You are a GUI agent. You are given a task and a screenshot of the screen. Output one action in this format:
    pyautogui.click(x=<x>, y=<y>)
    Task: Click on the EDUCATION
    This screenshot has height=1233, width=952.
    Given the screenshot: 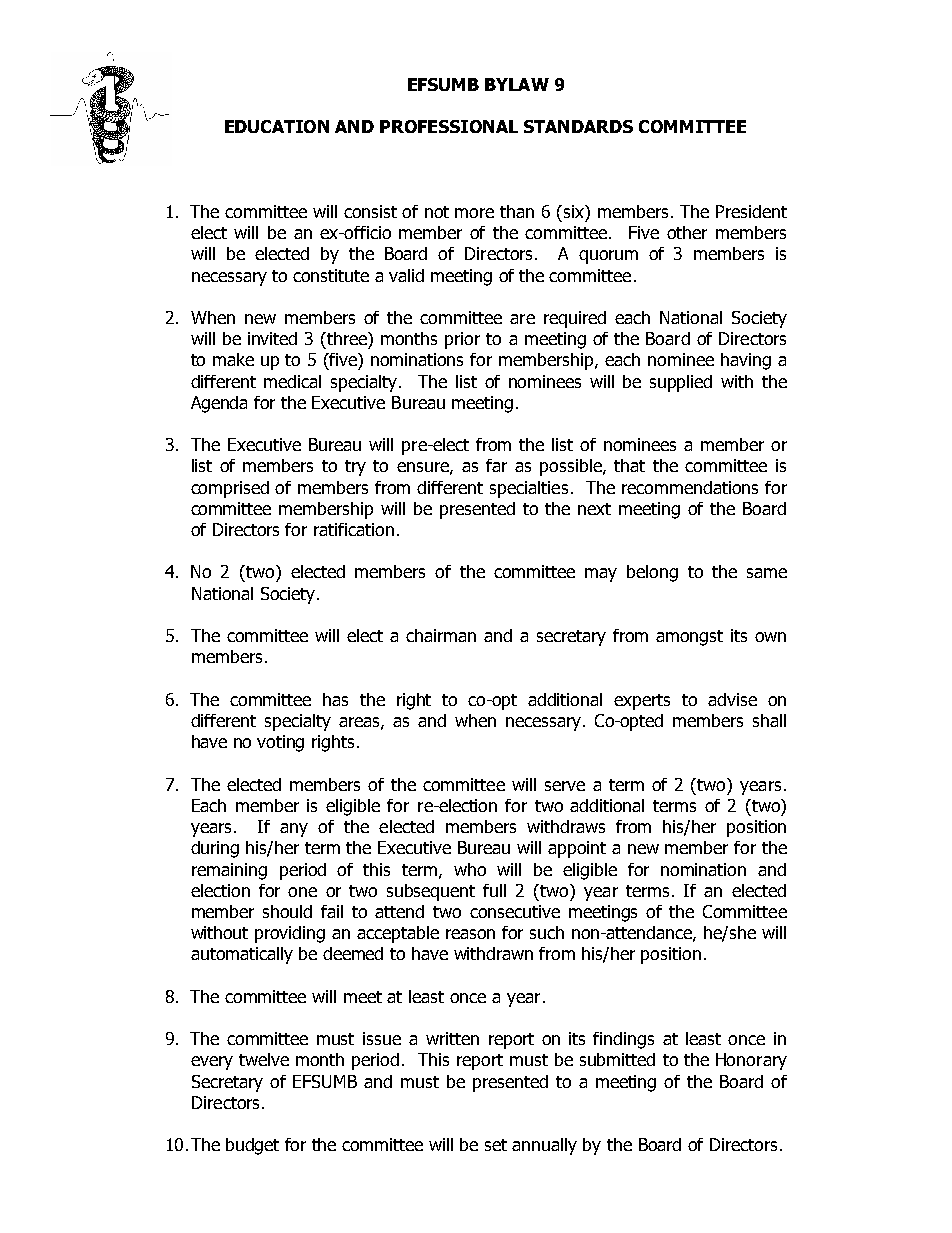 What is the action you would take?
    pyautogui.click(x=277, y=126)
